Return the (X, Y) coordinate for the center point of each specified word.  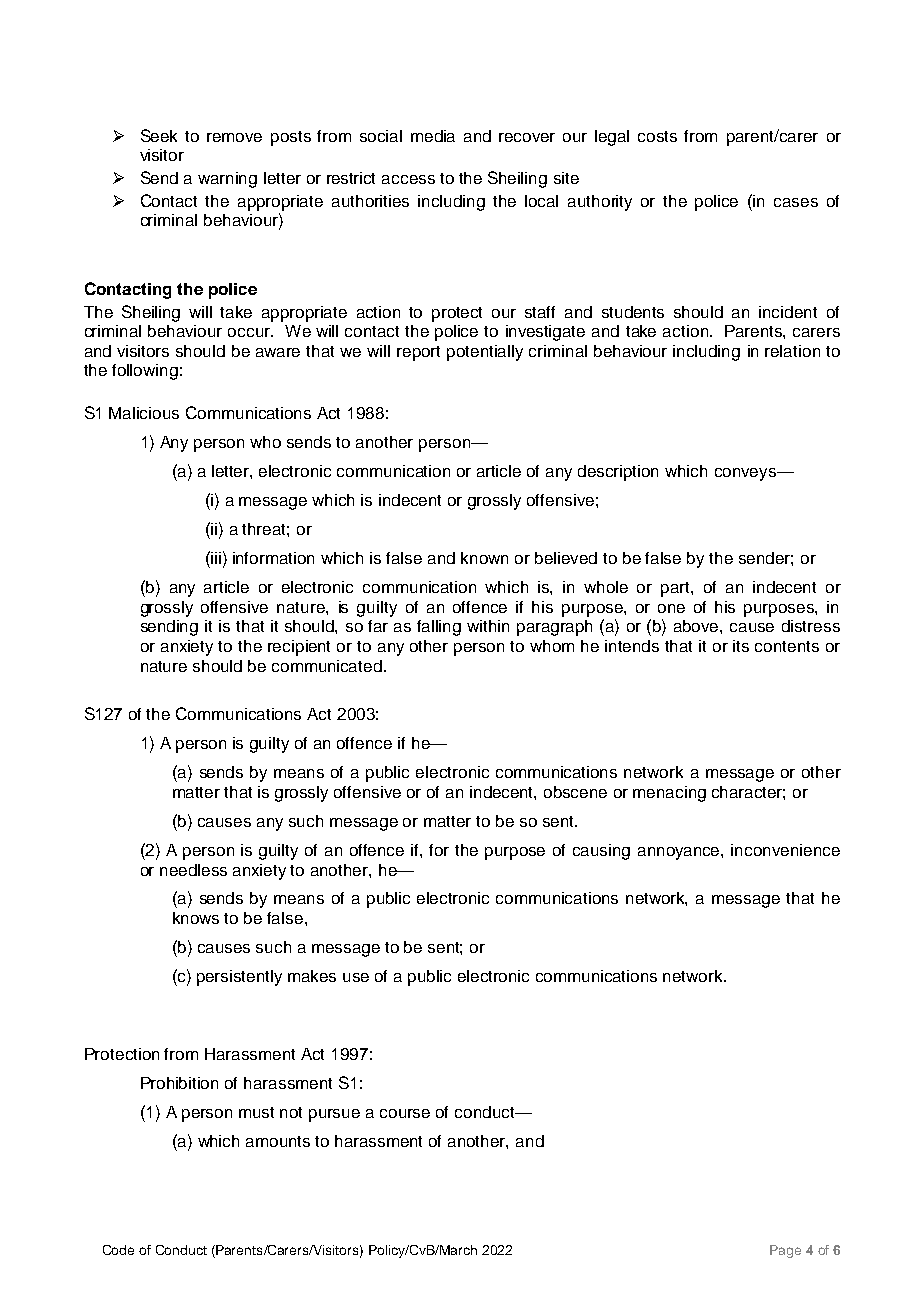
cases (796, 202)
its (741, 646)
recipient (299, 648)
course (405, 1113)
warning (227, 180)
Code (118, 1250)
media (433, 136)
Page (785, 1251)
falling (439, 628)
